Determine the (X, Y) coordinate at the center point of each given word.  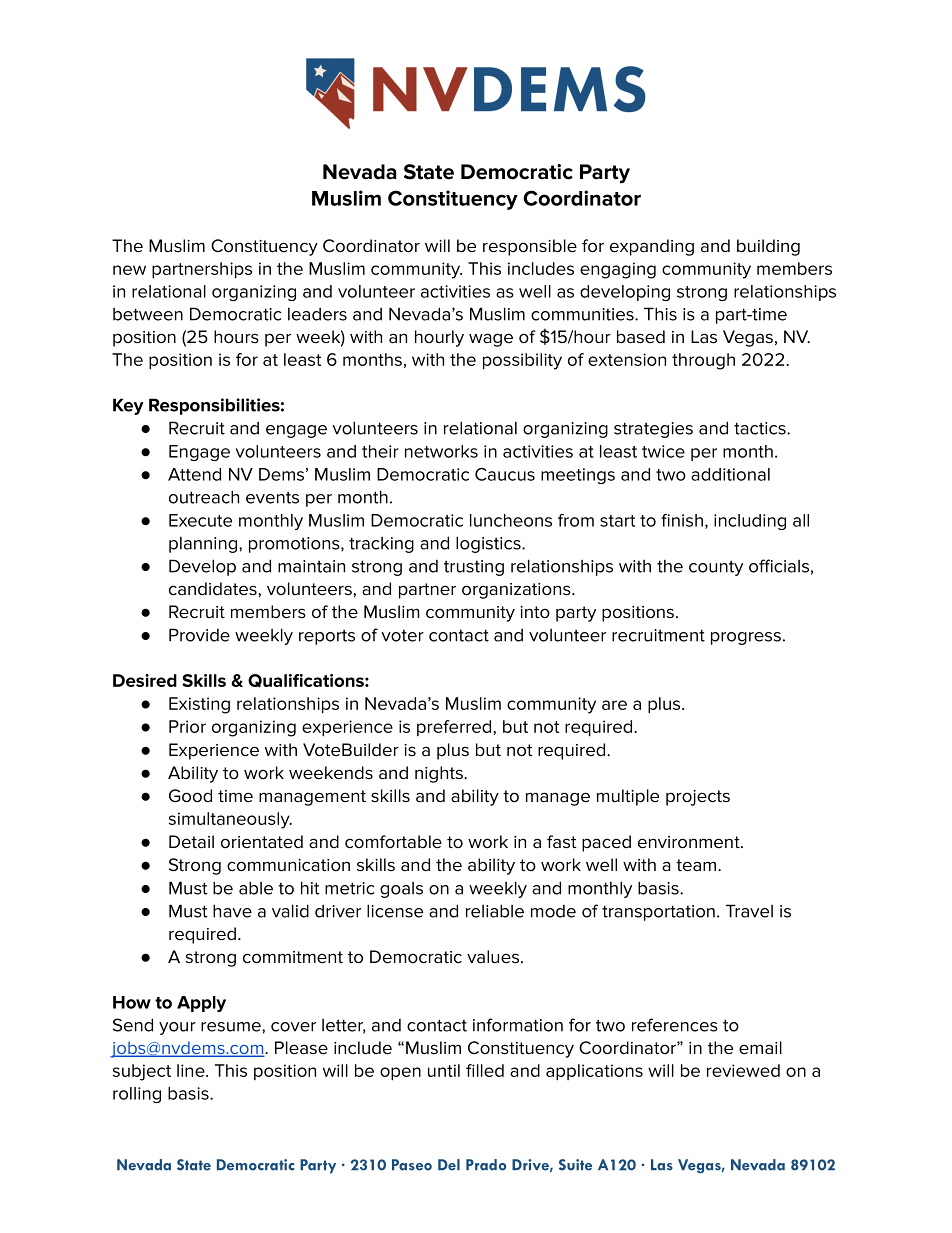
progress (746, 638)
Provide (199, 635)
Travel (749, 911)
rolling (137, 1095)
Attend (194, 474)
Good (190, 796)
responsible (530, 247)
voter (402, 635)
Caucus (505, 474)
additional (730, 474)
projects (698, 798)
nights (440, 774)
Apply (201, 1004)
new (129, 270)
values (493, 957)
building (768, 247)
